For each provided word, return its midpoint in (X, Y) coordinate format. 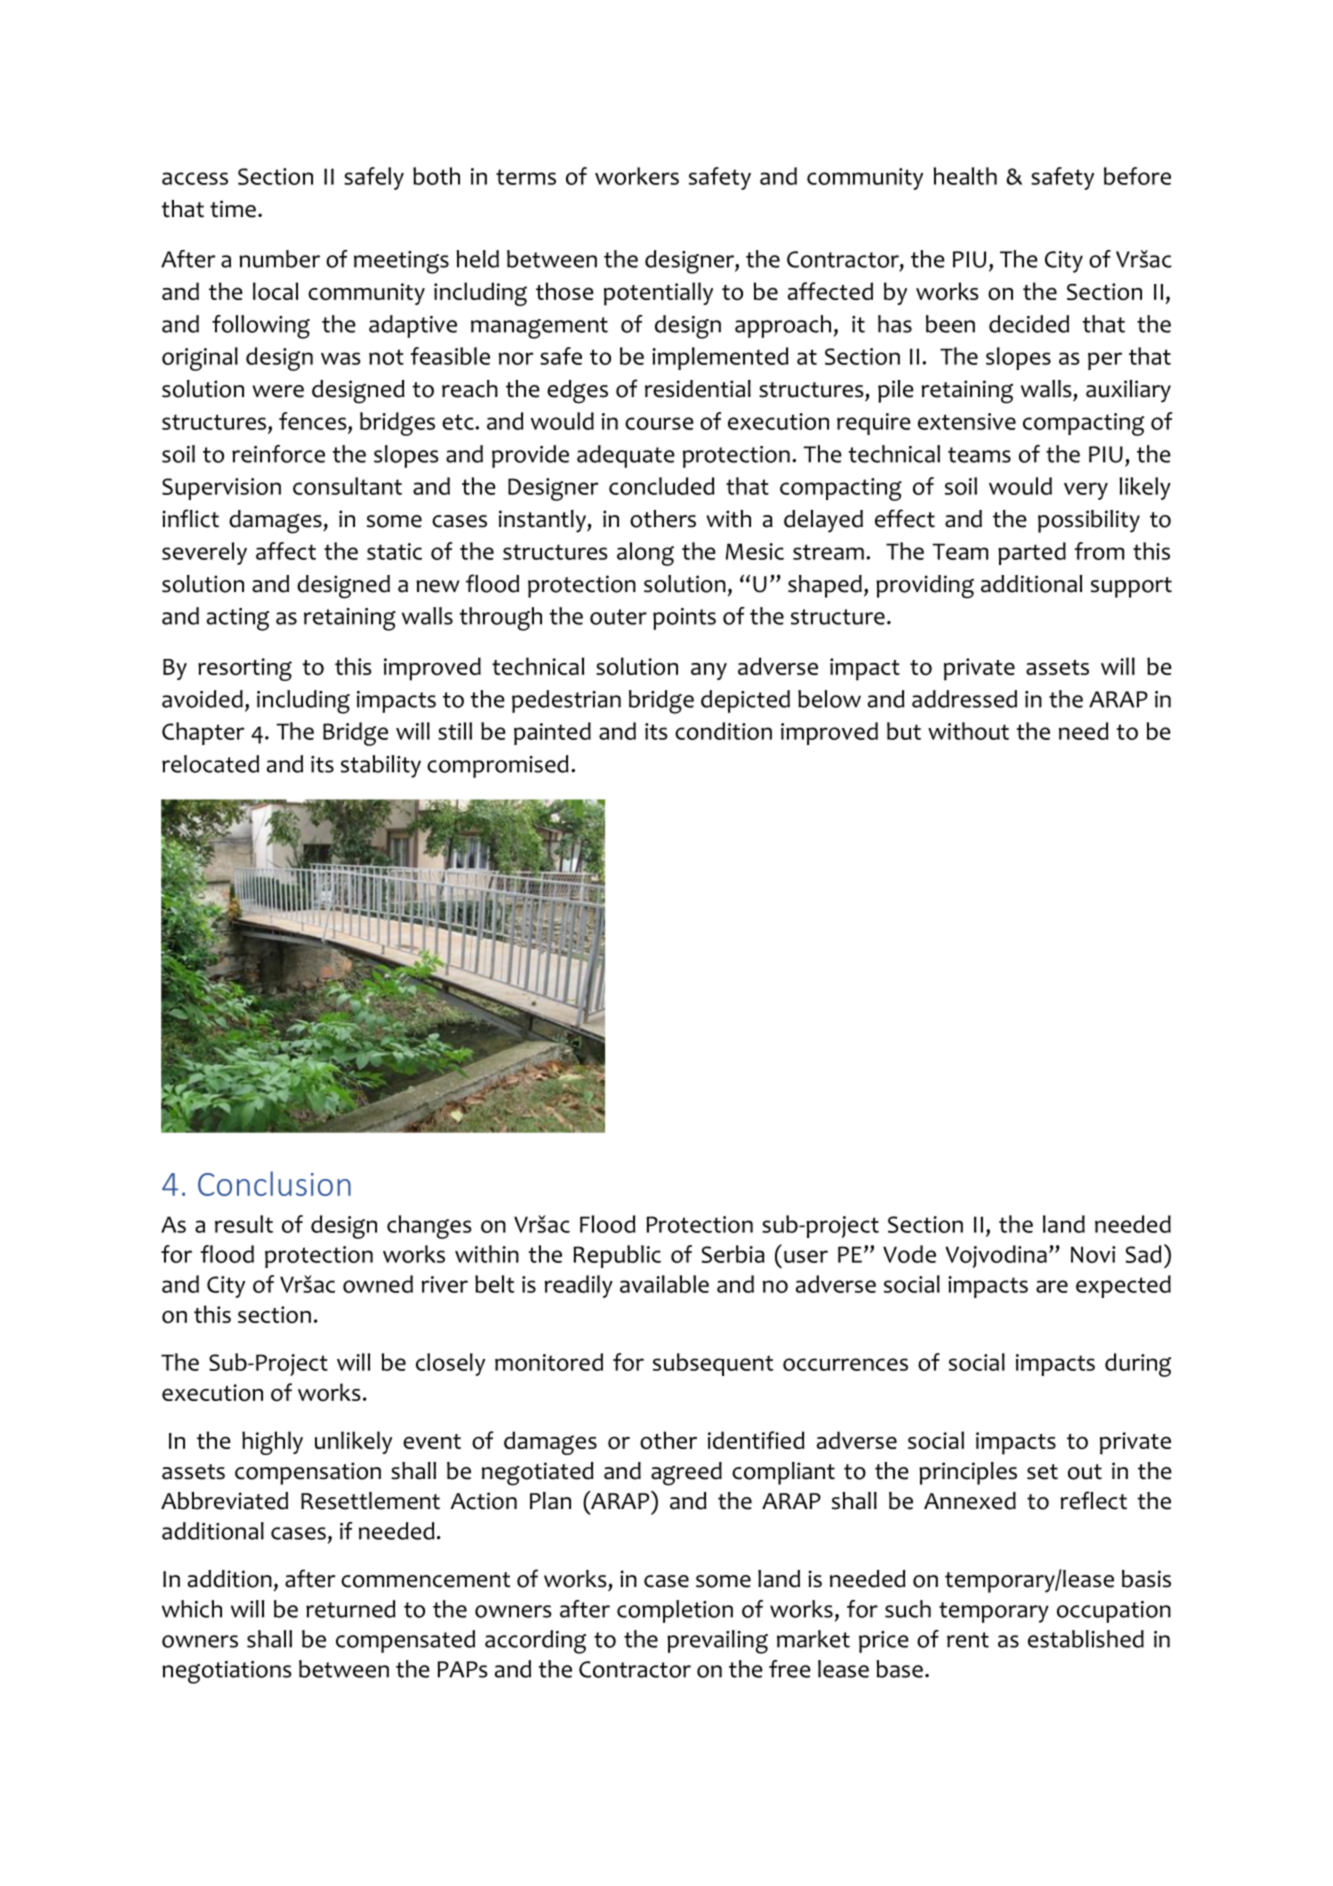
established (1086, 1639)
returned (351, 1609)
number (279, 259)
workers (637, 176)
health (965, 176)
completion (675, 1611)
